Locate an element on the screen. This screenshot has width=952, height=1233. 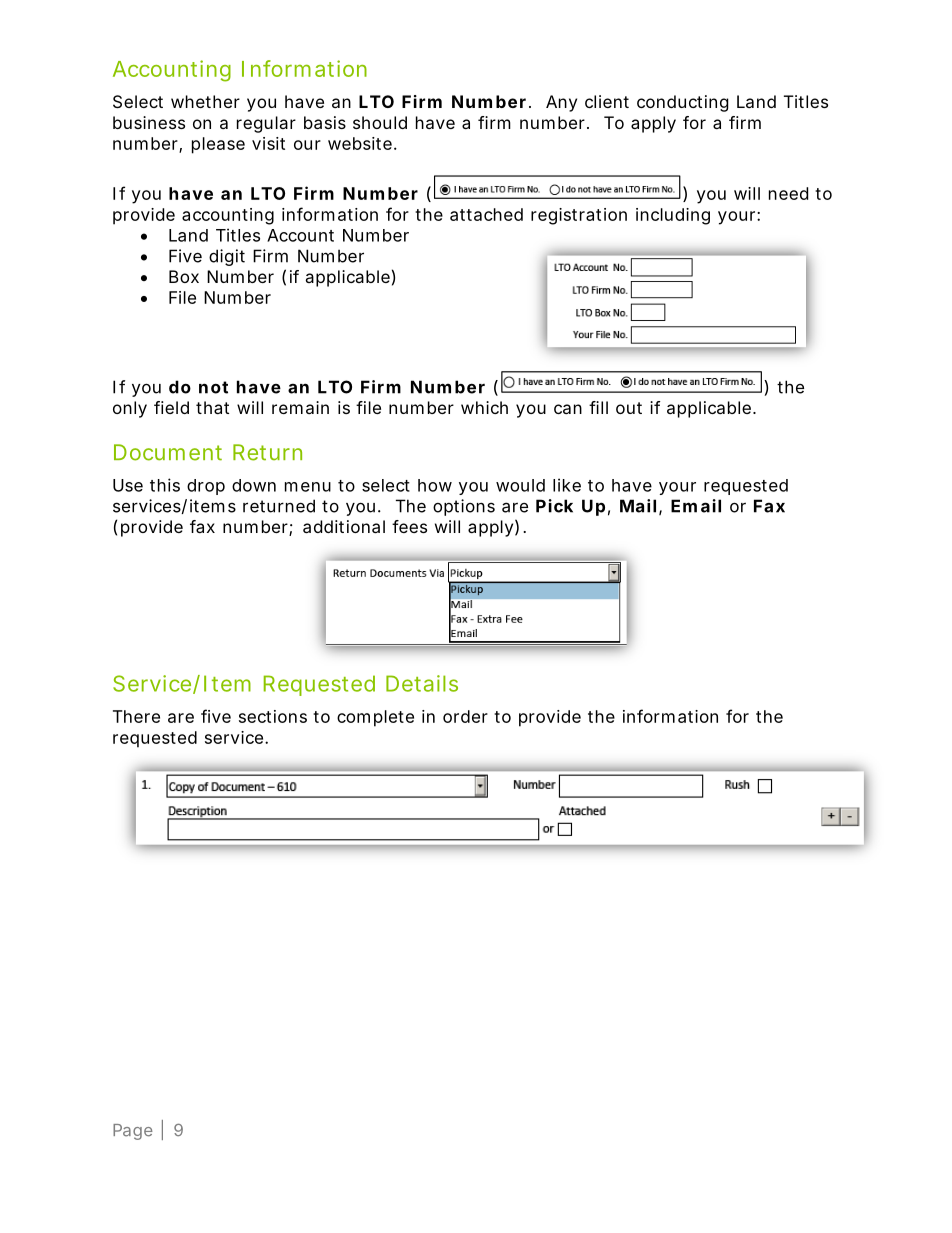
whether is located at coordinates (205, 101).
